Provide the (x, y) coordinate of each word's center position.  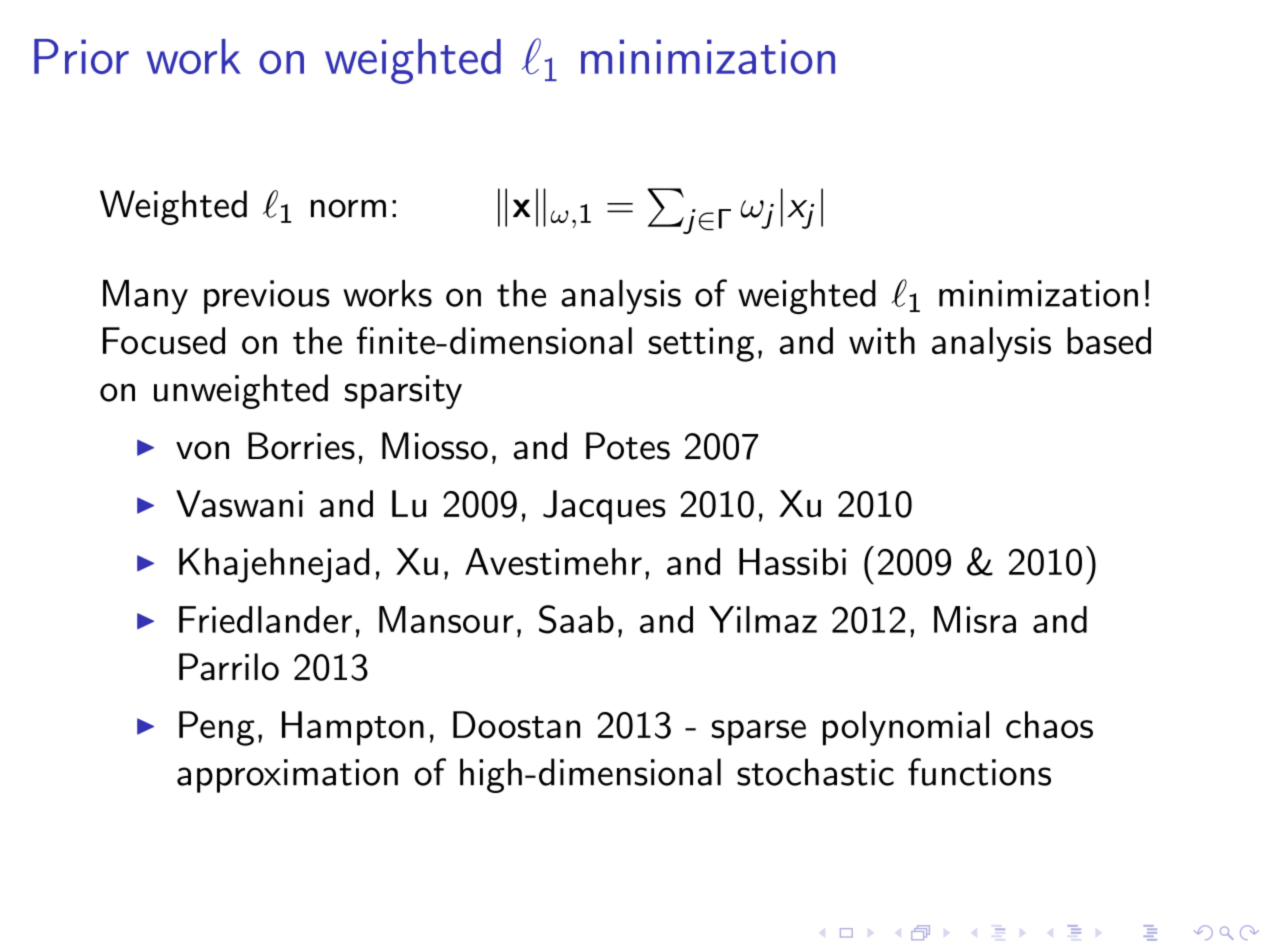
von (202, 450)
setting (701, 344)
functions (979, 772)
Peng (217, 728)
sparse (759, 733)
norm (348, 208)
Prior (81, 56)
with (882, 340)
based (1109, 340)
